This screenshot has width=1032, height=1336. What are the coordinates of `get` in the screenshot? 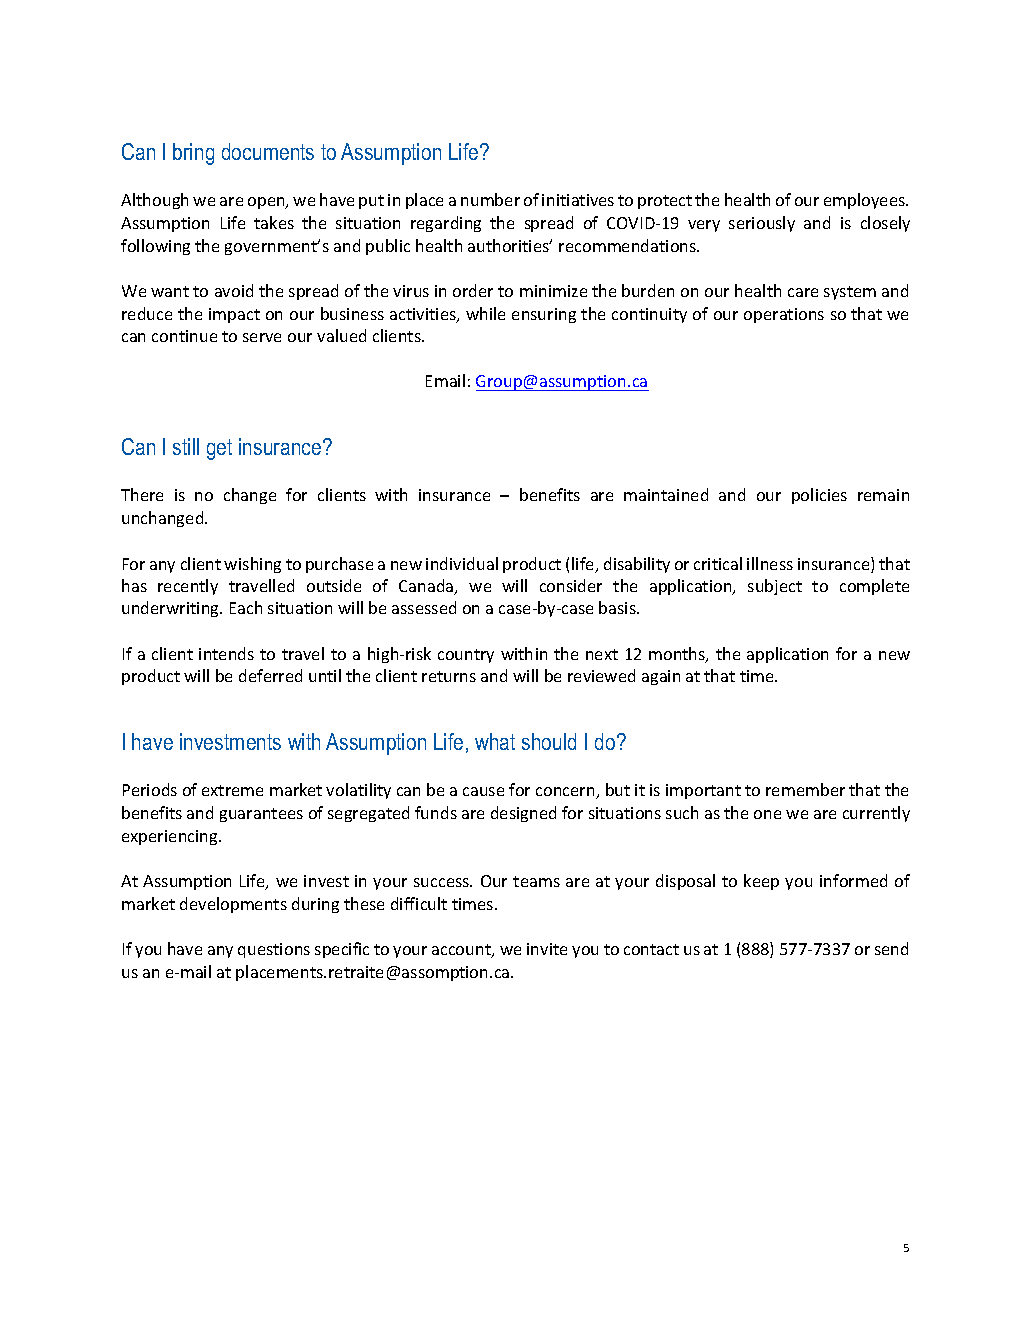 It's located at (219, 449).
